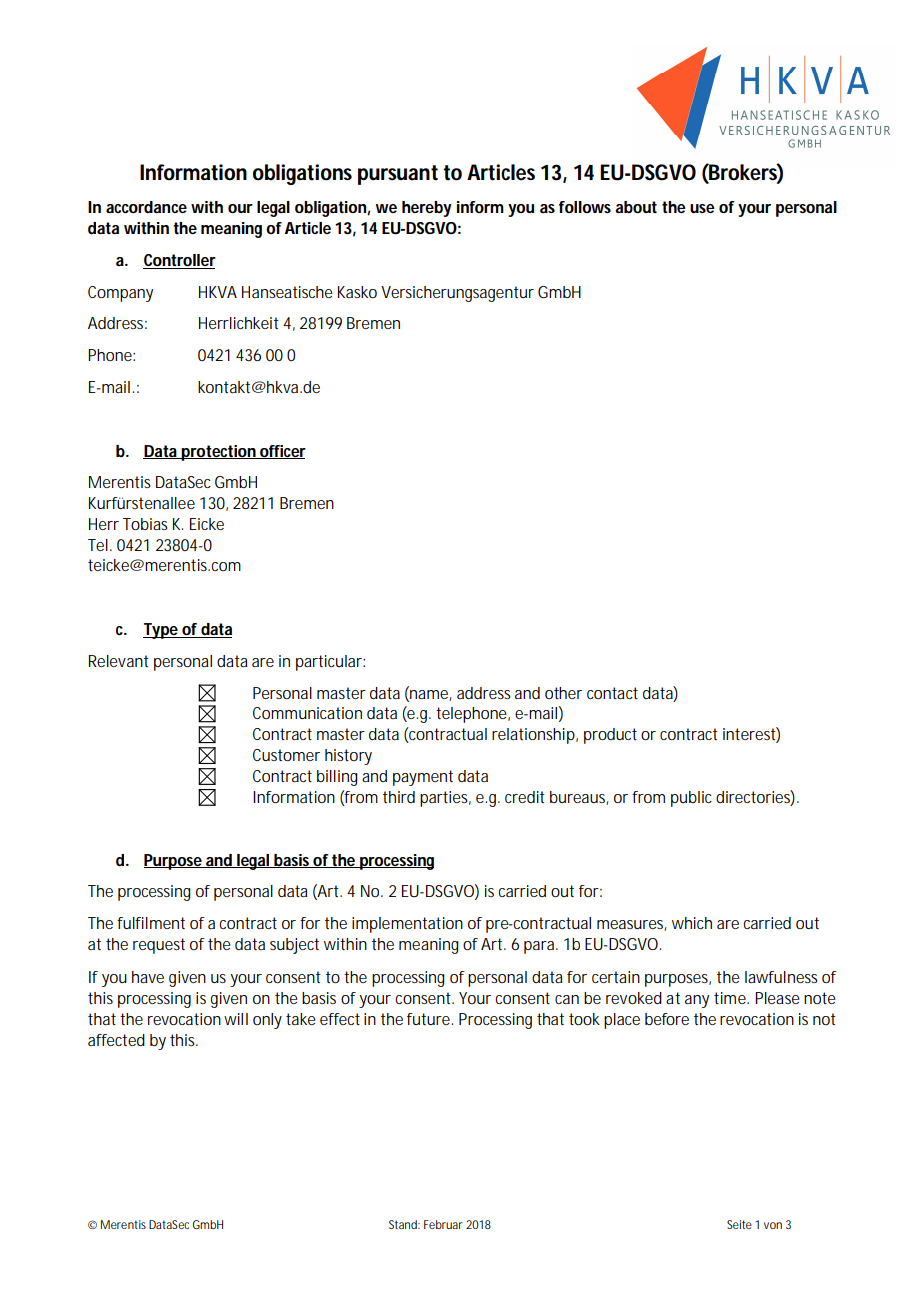 Image resolution: width=924 pixels, height=1308 pixels. I want to click on Tobias, so click(145, 524).
